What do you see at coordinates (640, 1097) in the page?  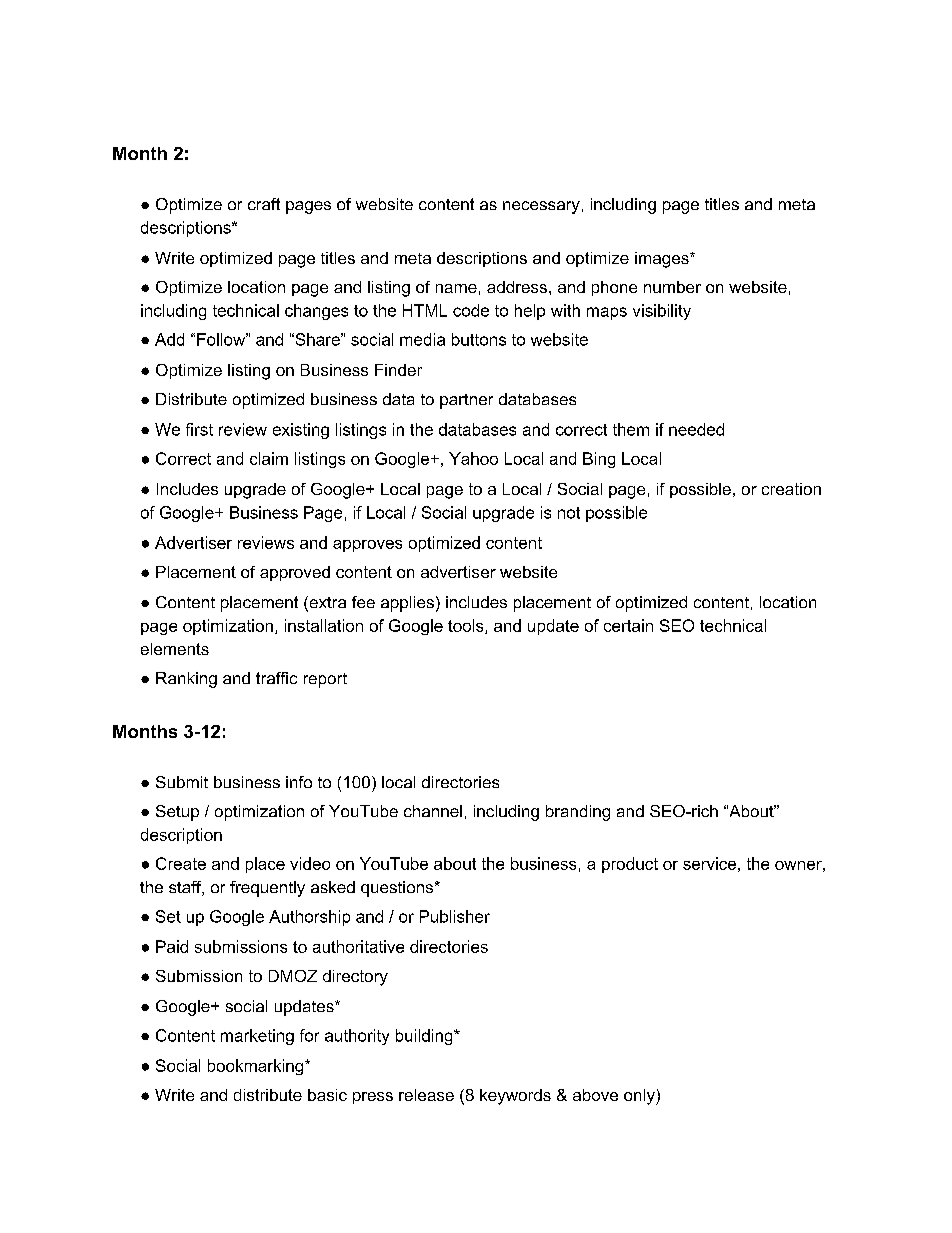 I see `only` at bounding box center [640, 1097].
